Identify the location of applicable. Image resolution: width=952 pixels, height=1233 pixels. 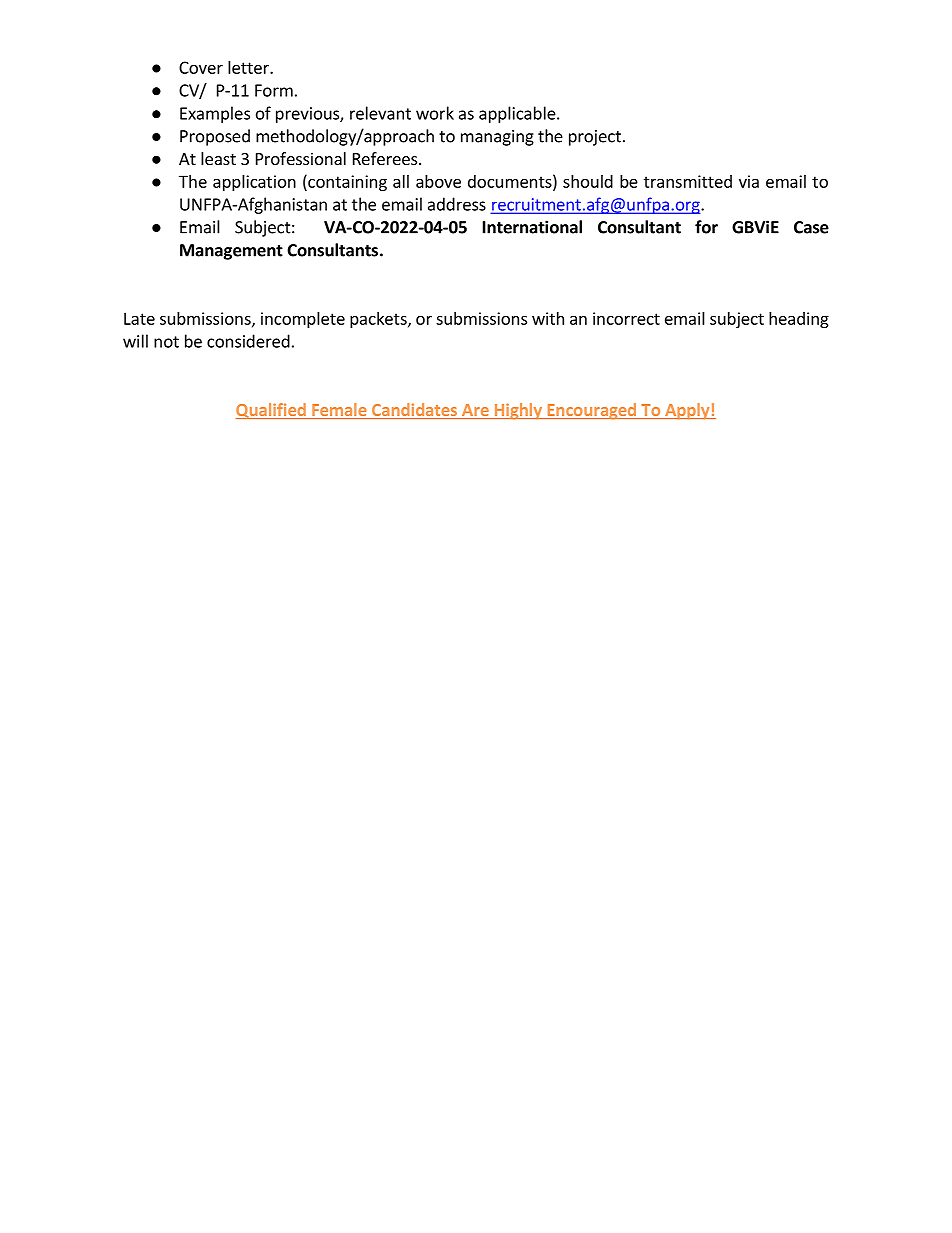
(518, 114).
